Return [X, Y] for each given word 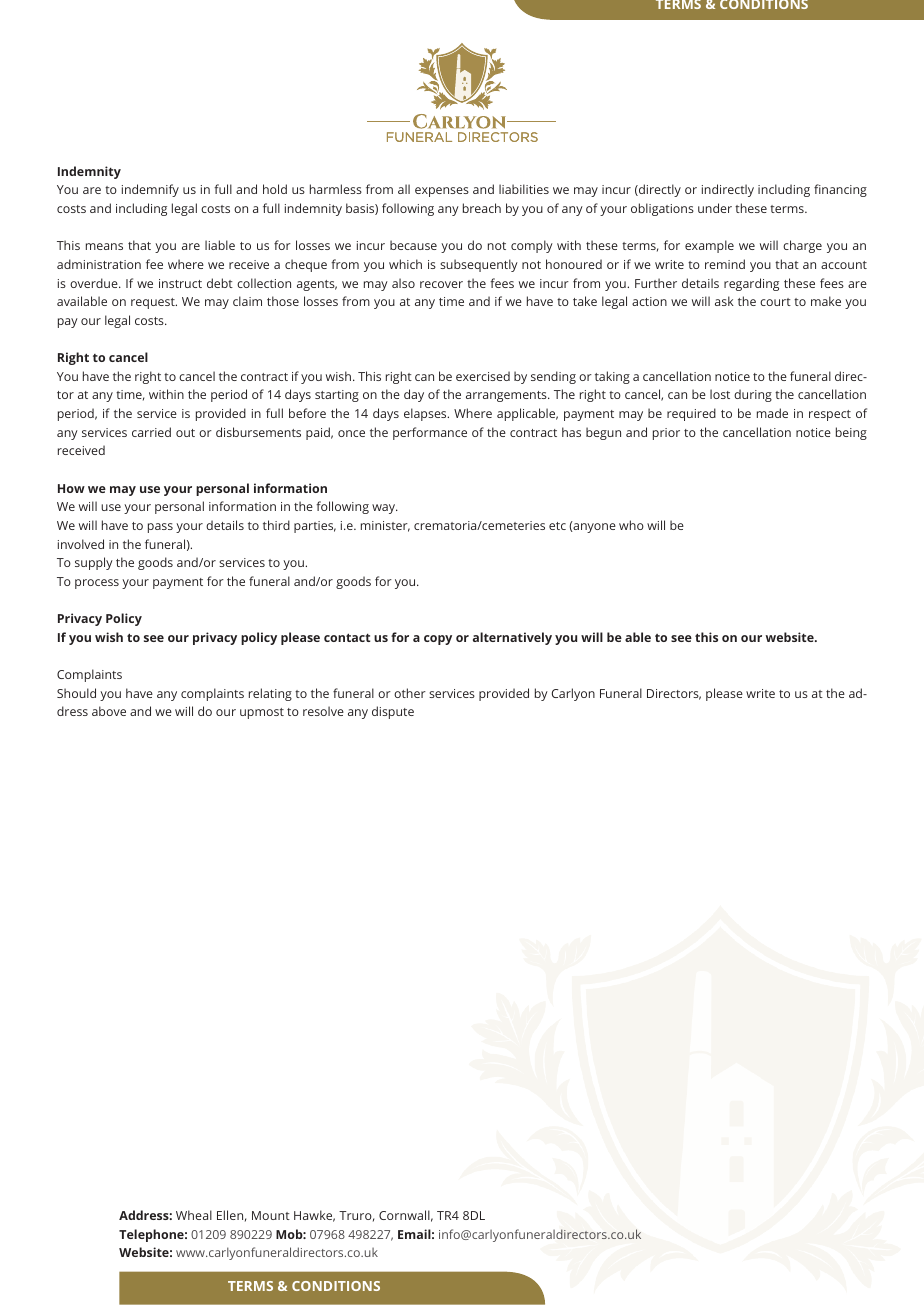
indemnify [150, 190]
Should [76, 693]
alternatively [512, 638]
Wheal [194, 1215]
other [410, 693]
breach [482, 208]
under [715, 208]
